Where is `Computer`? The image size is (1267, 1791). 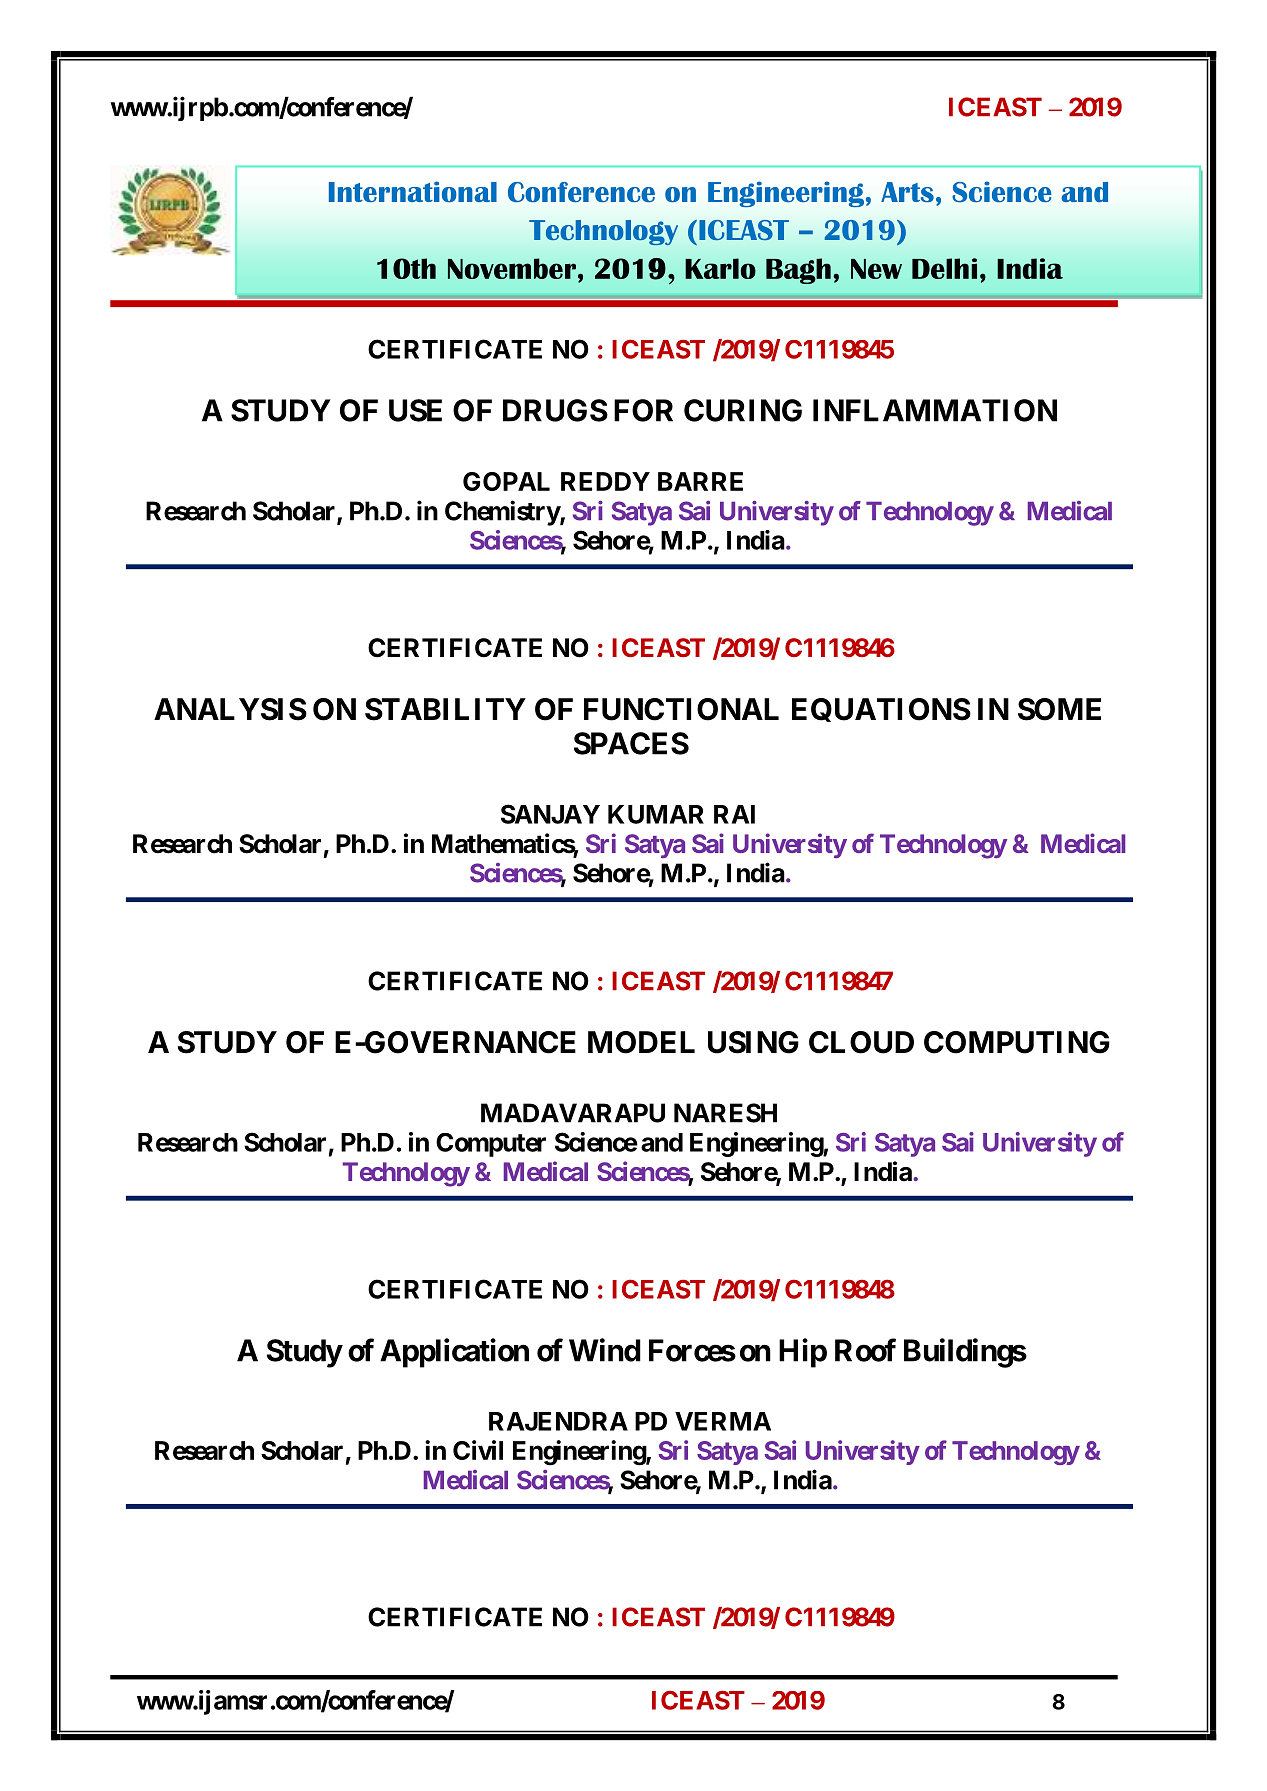
Computer is located at coordinates (491, 1145).
